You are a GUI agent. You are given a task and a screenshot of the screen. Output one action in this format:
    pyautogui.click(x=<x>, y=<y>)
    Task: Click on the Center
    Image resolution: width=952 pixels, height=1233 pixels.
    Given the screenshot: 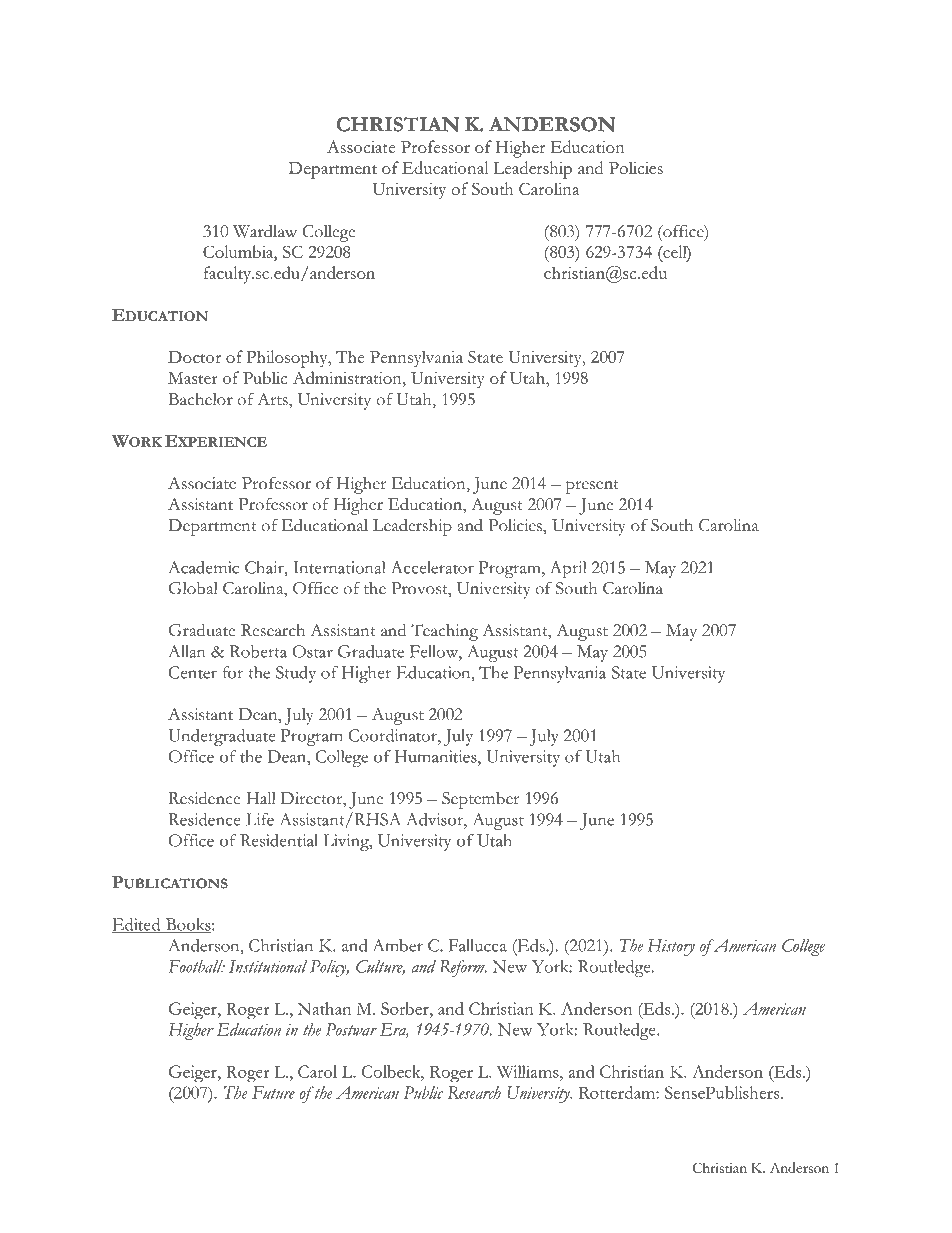 What is the action you would take?
    pyautogui.click(x=193, y=672)
